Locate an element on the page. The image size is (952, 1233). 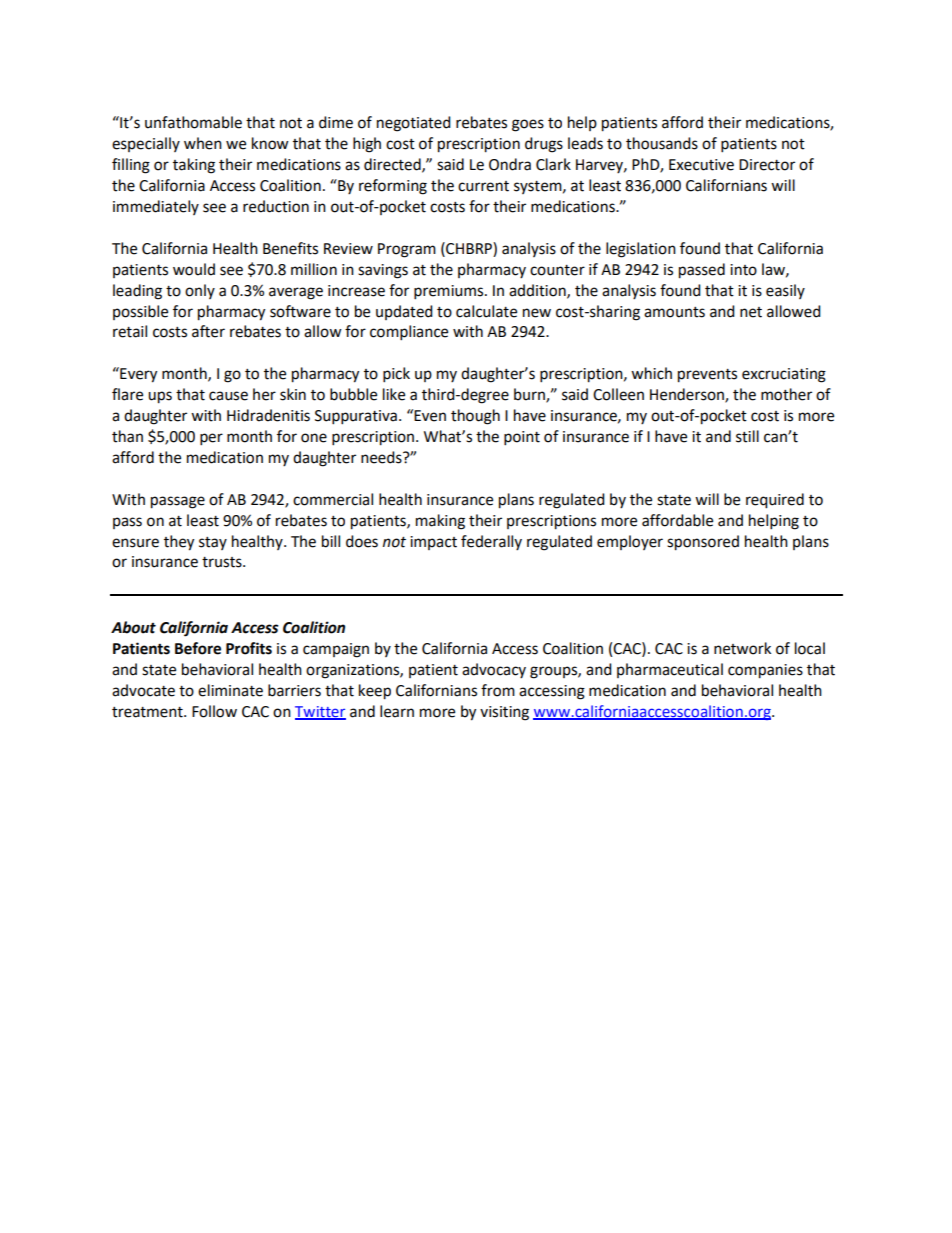
stay is located at coordinates (213, 543).
